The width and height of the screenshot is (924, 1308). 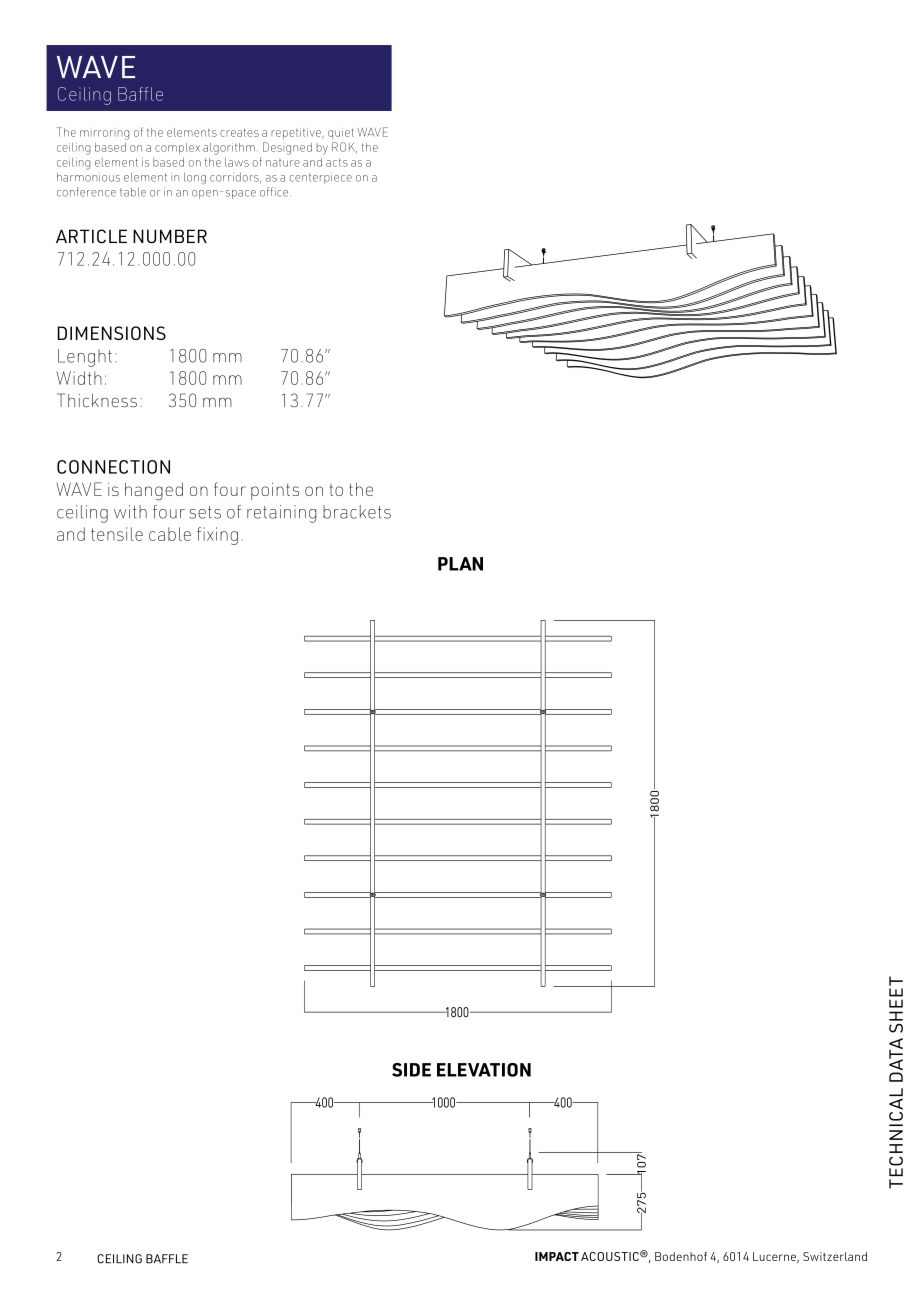 I want to click on quiet, so click(x=341, y=133).
